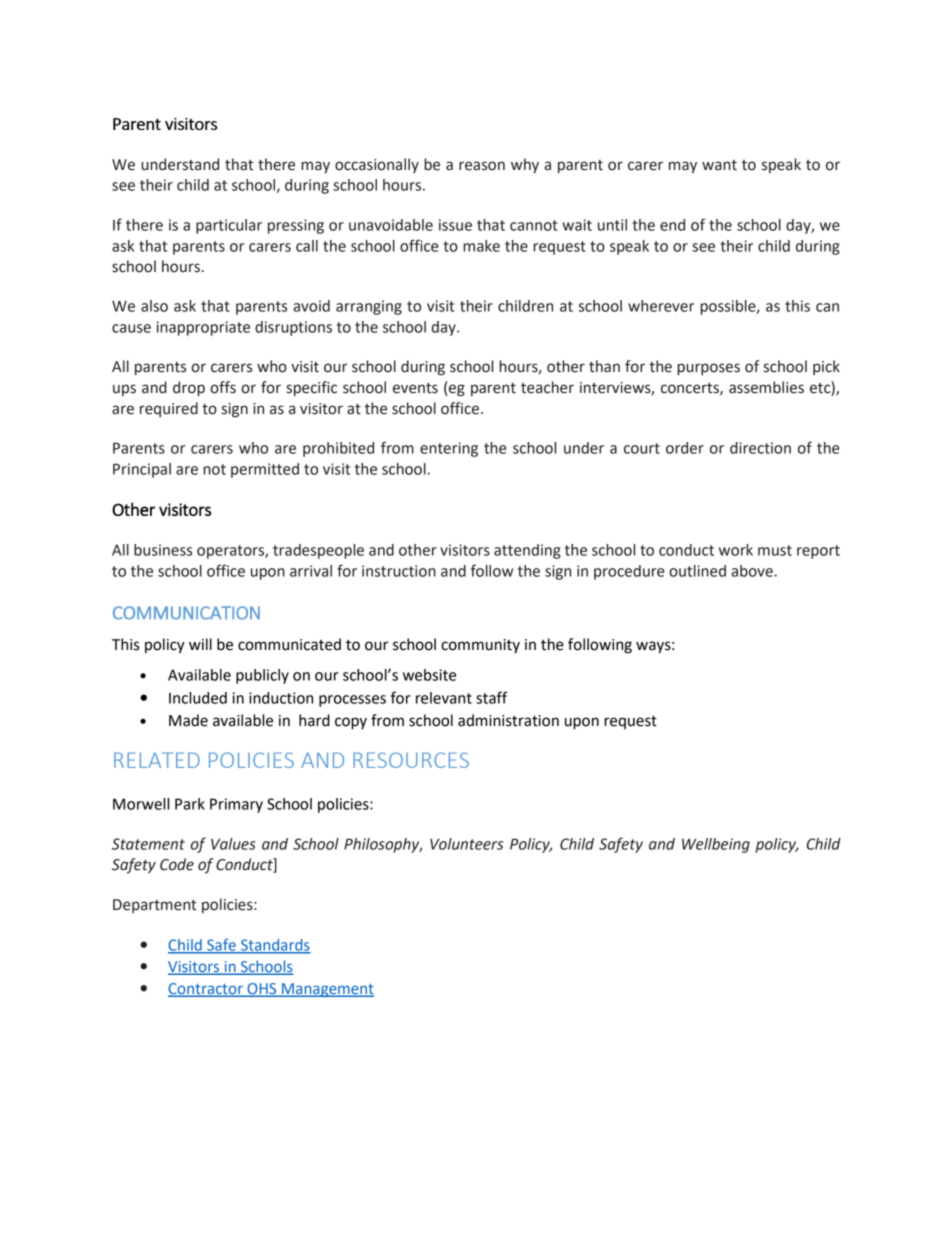 The width and height of the screenshot is (952, 1233). I want to click on want, so click(719, 165).
